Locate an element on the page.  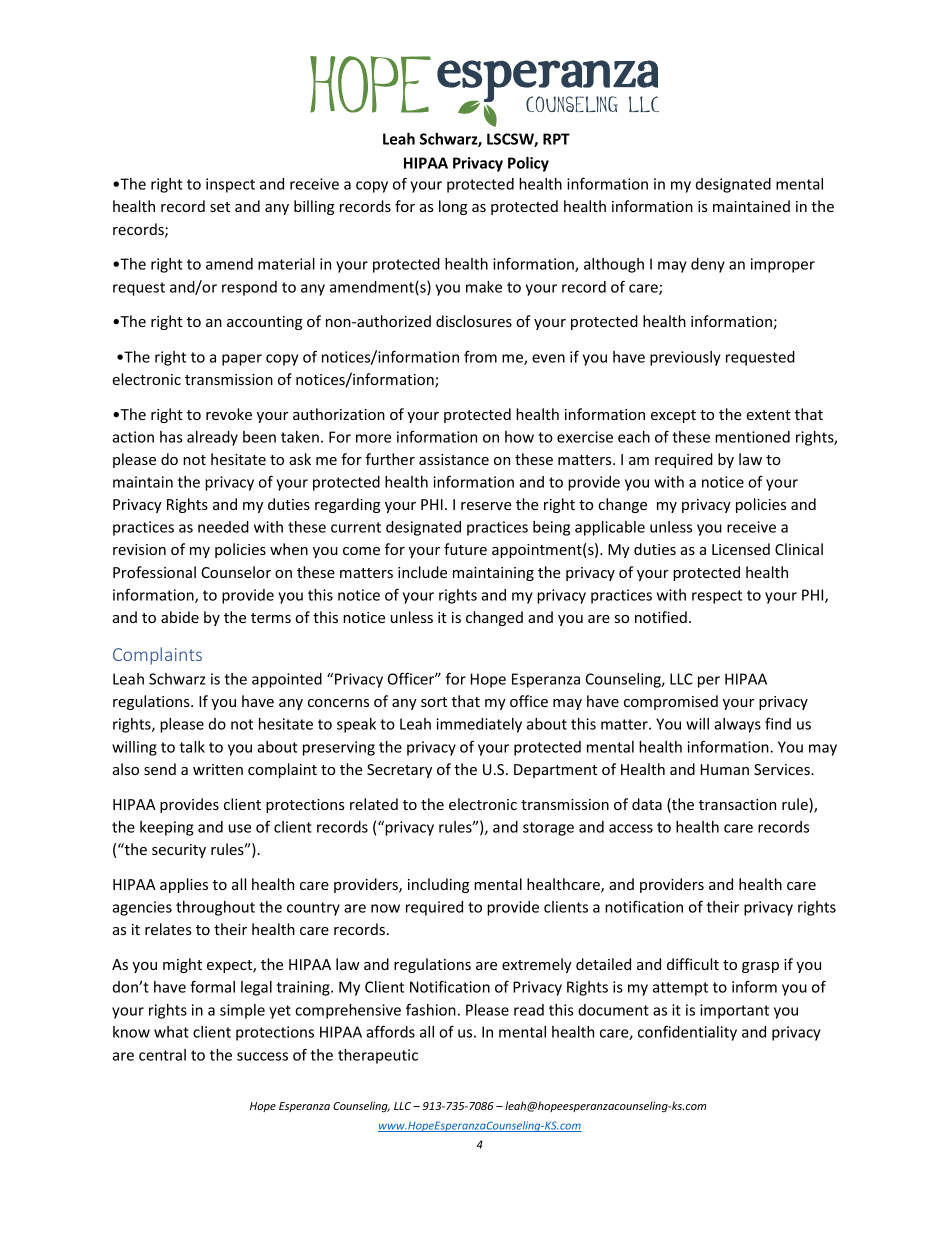
important is located at coordinates (734, 1011).
